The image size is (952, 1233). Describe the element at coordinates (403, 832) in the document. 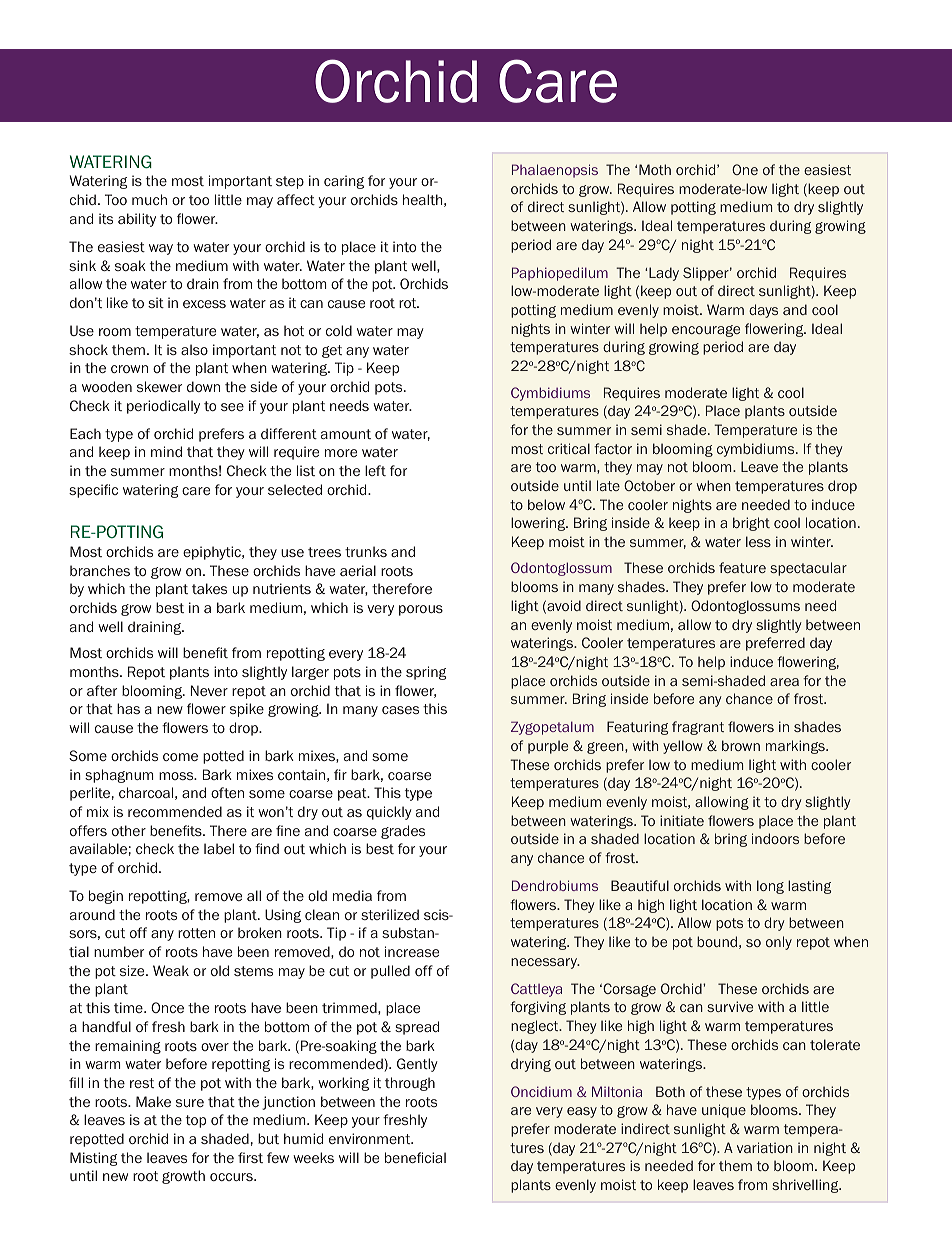

I see `grades` at that location.
